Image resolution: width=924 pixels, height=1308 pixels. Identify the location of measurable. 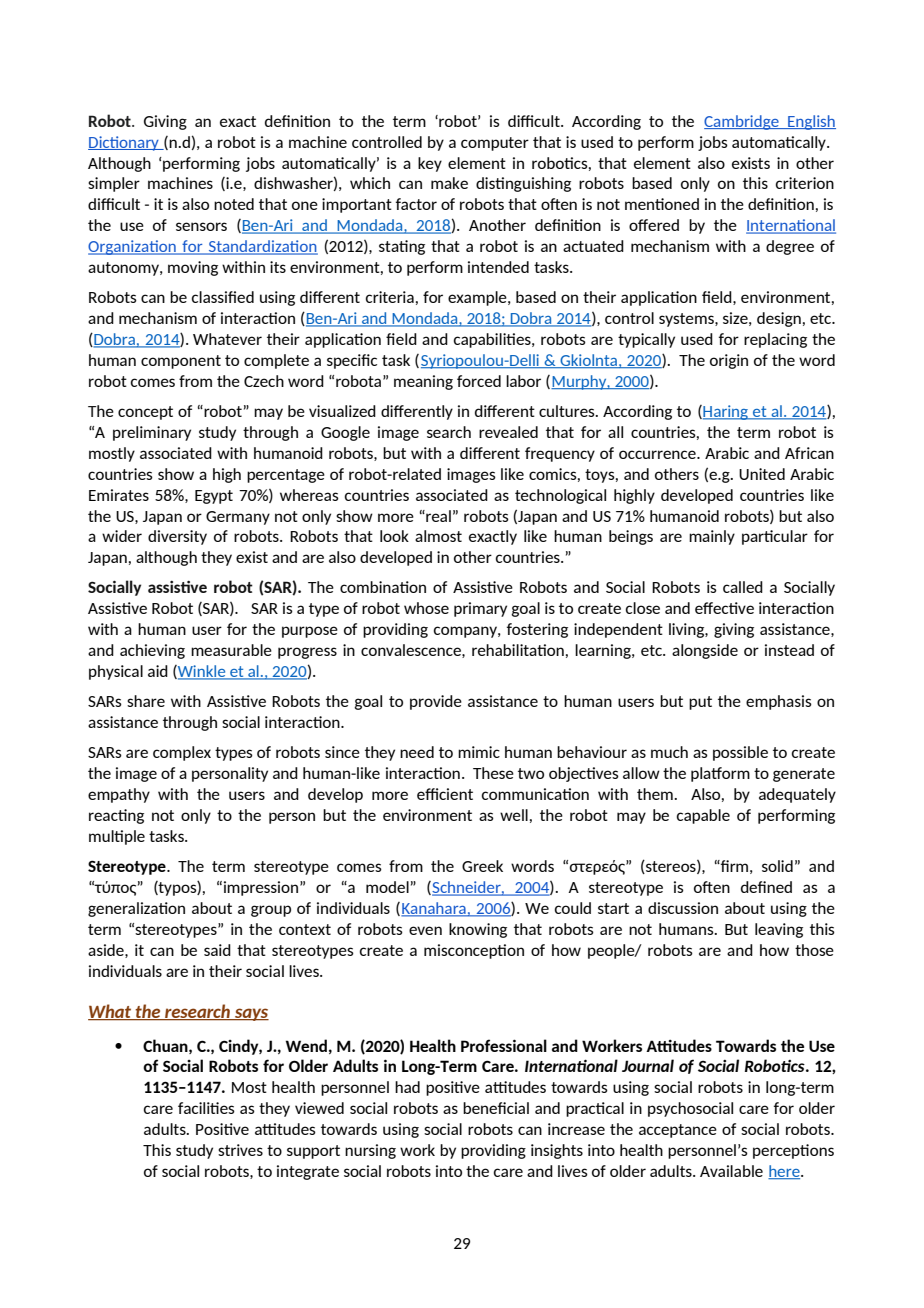
(231, 650).
